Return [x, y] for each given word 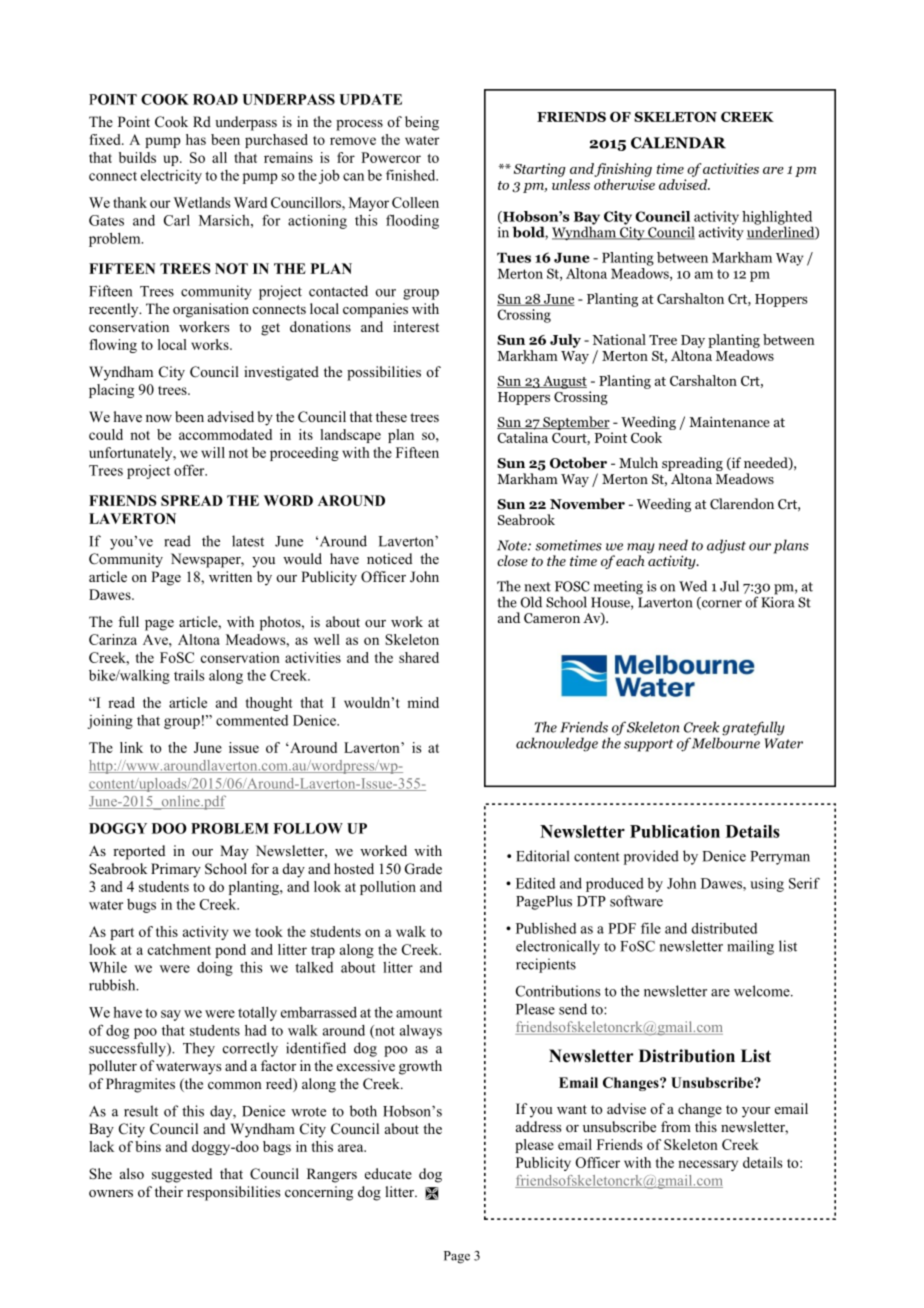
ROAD [215, 99]
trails [189, 675]
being [422, 123]
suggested [182, 1175]
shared [419, 657]
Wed [693, 586]
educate [388, 1173]
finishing [623, 170]
